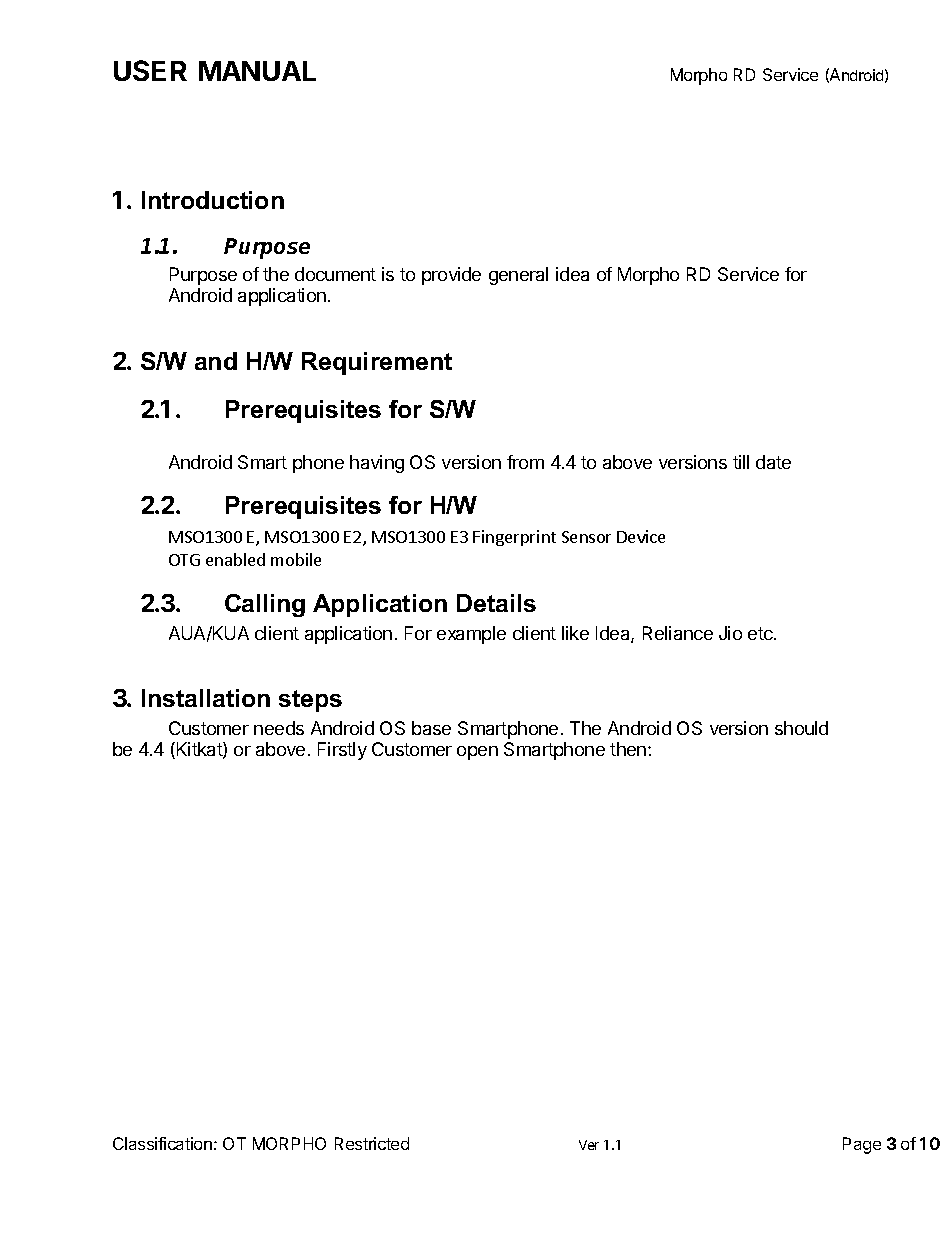 The image size is (952, 1233). I want to click on document, so click(335, 274).
